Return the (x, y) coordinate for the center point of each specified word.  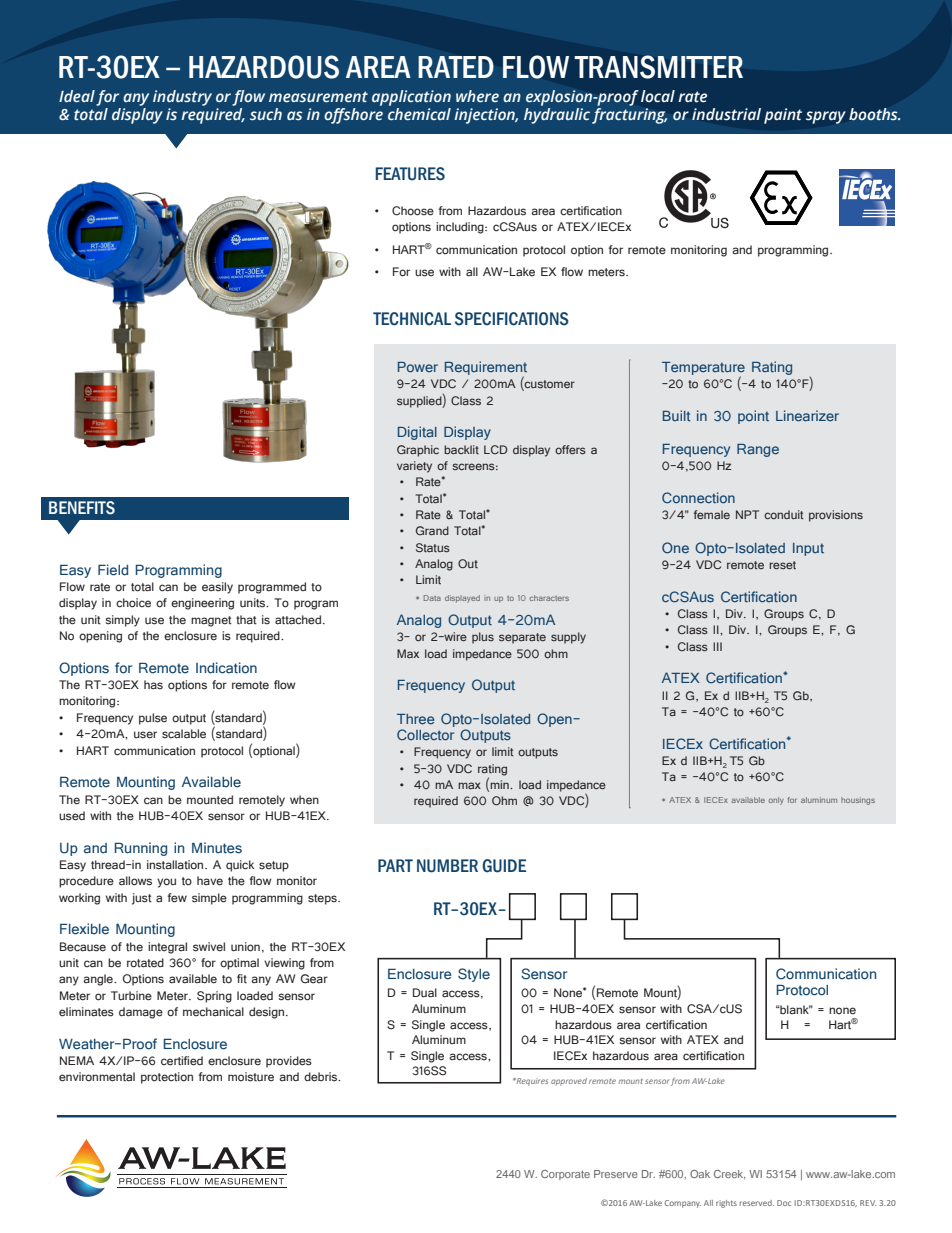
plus (483, 638)
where (477, 96)
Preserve (616, 1174)
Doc (784, 1203)
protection (167, 1078)
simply (122, 621)
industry (182, 98)
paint (783, 116)
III (717, 646)
